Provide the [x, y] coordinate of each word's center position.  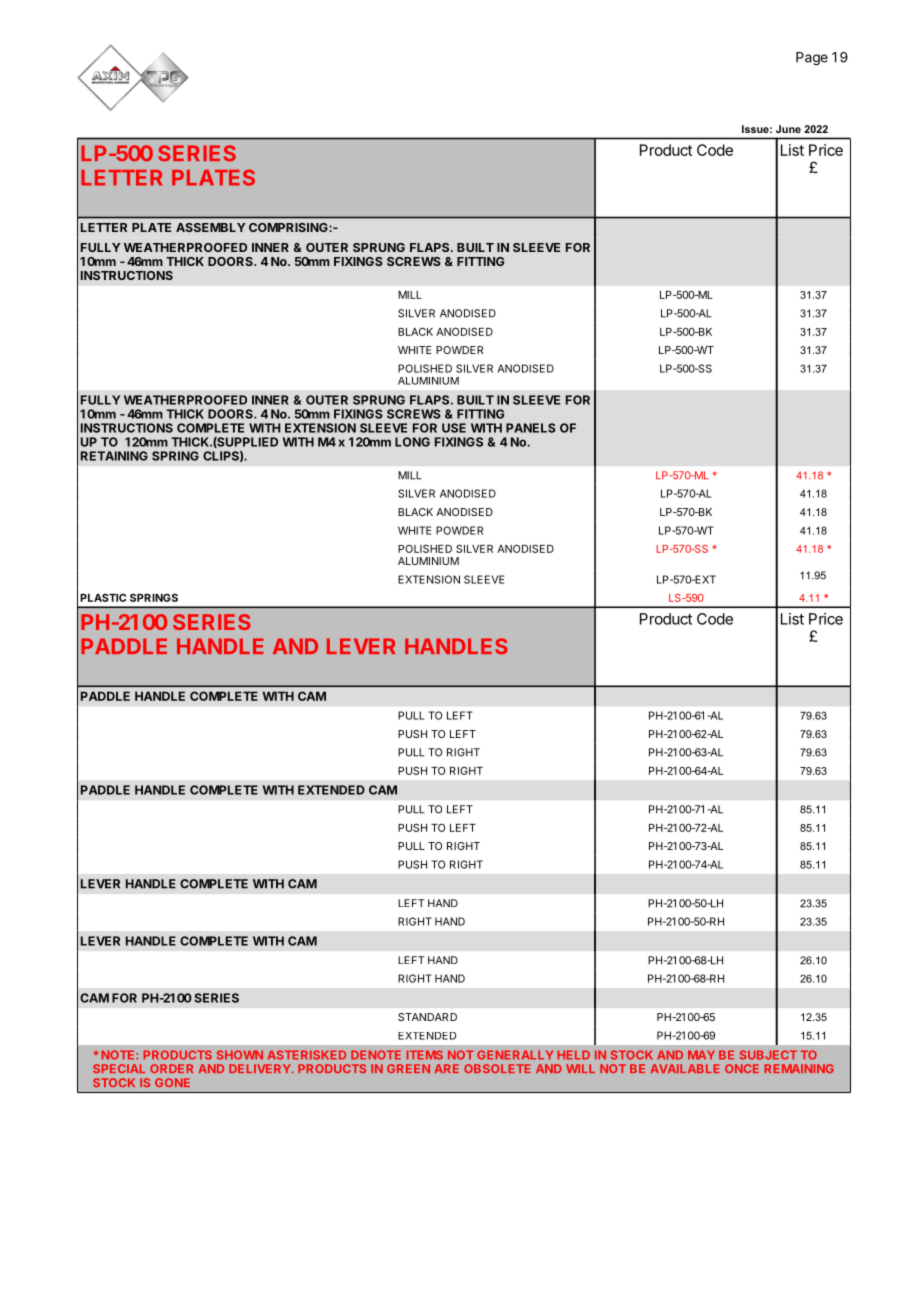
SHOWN [240, 1055]
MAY [701, 1055]
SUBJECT [768, 1055]
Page [812, 59]
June [788, 129]
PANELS [531, 428]
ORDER [171, 1068]
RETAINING [114, 456]
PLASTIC [103, 597]
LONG [412, 442]
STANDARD [427, 1017]
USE [454, 428]
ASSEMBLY [211, 227]
